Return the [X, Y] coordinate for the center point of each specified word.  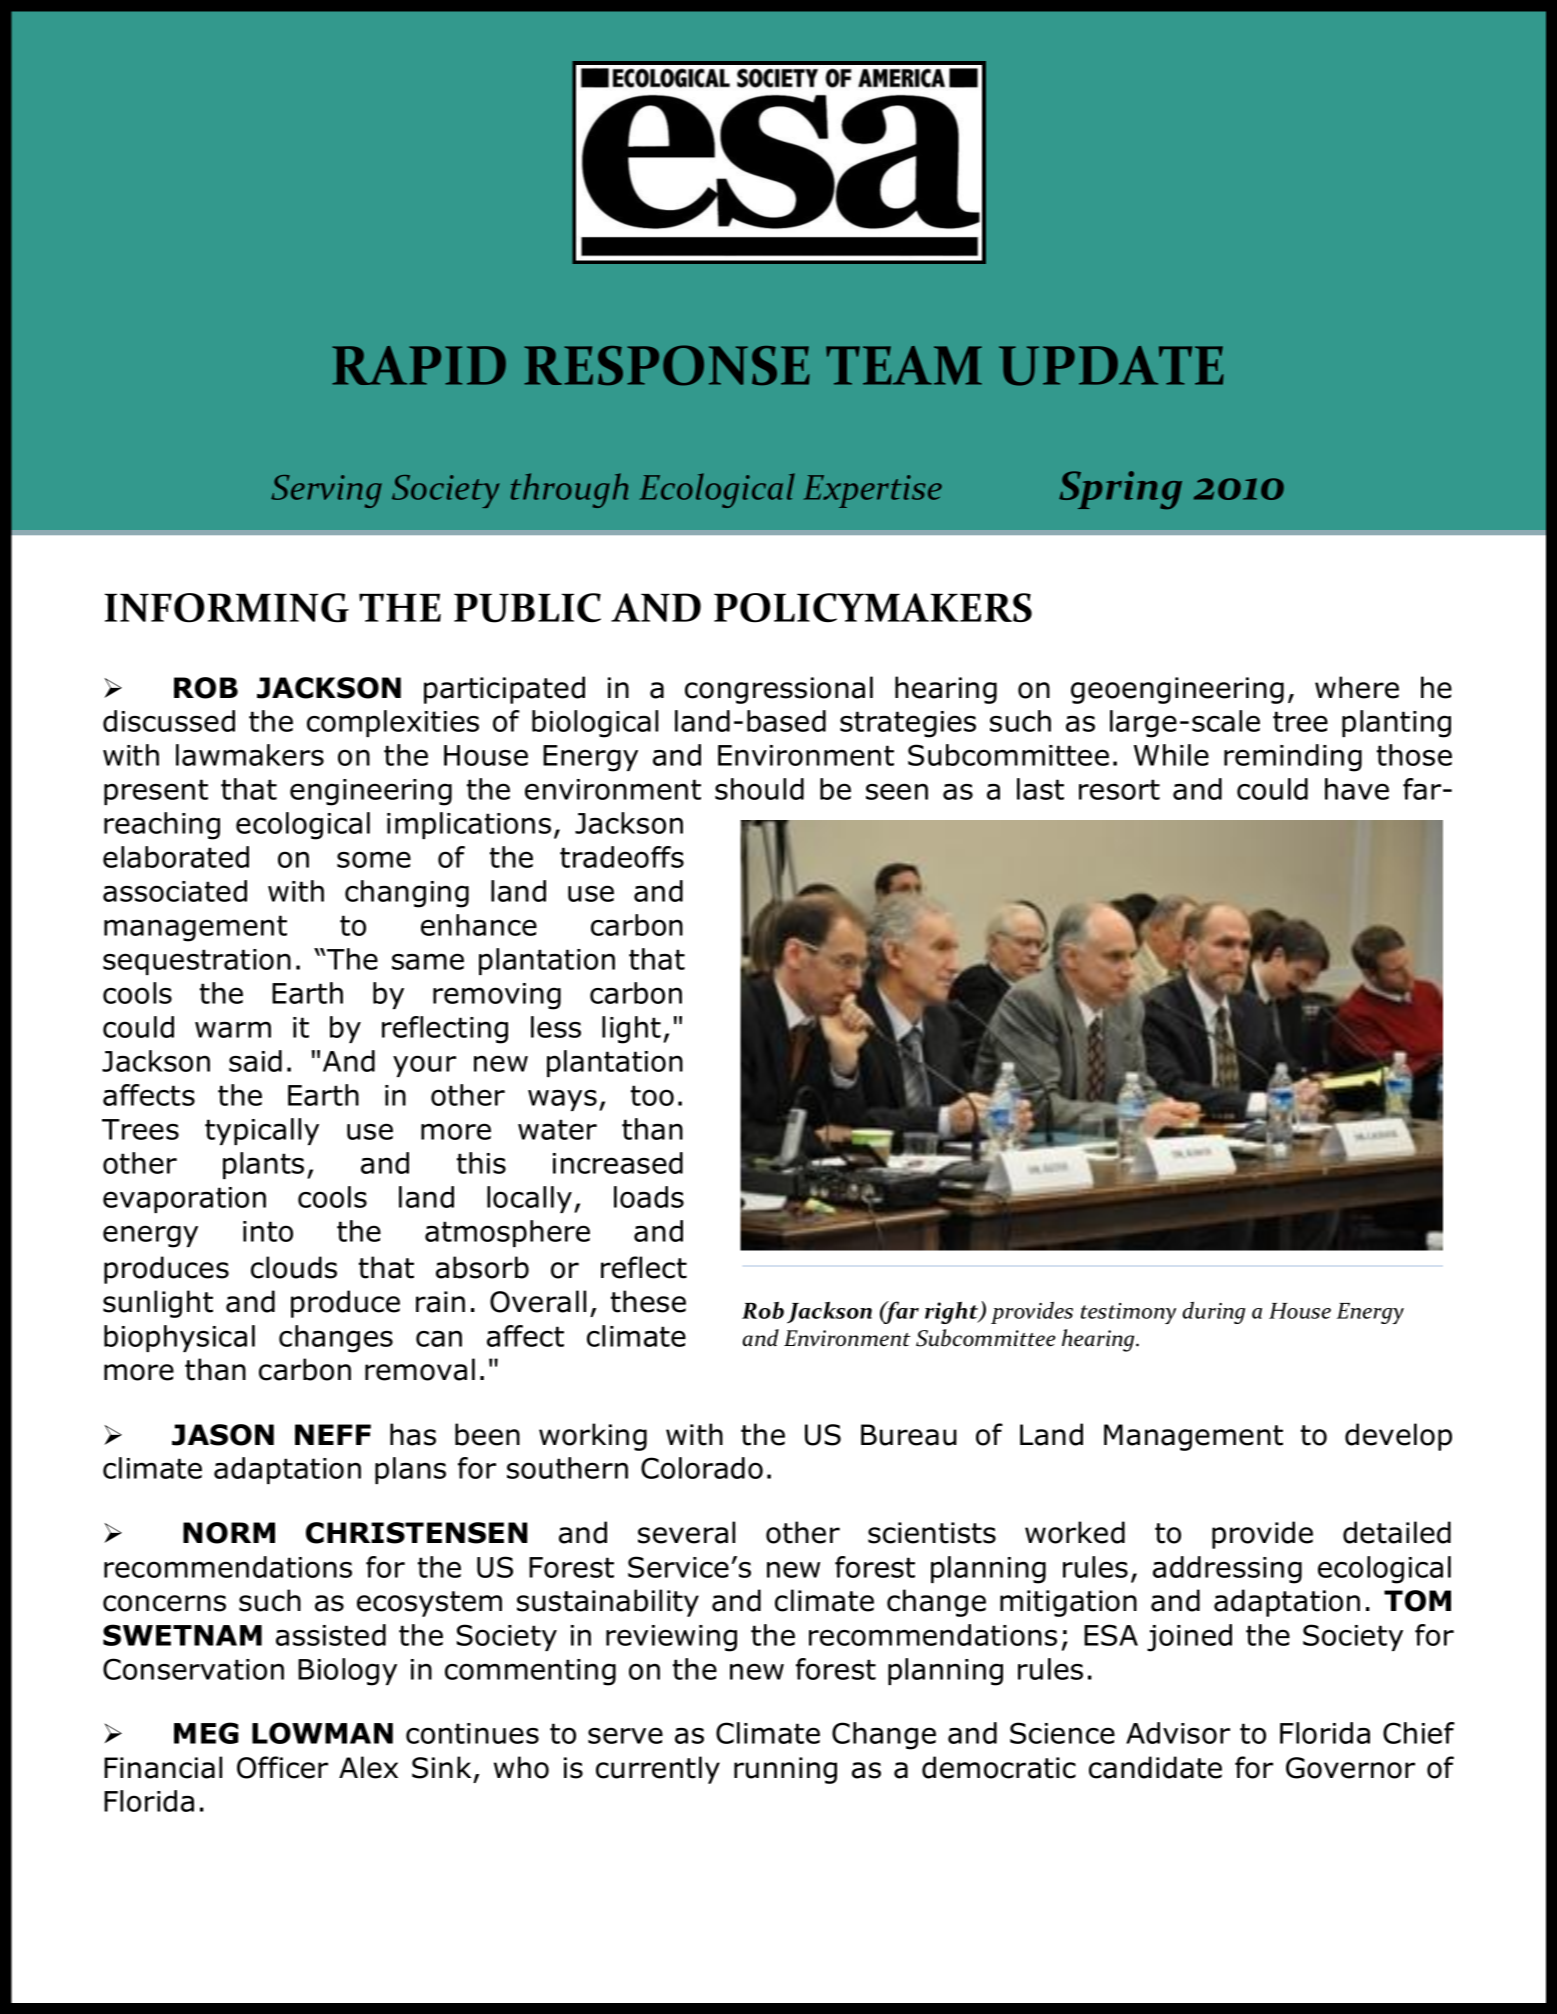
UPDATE [1111, 366]
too [652, 1095]
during [1214, 1312]
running [785, 1770]
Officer [282, 1767]
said [255, 1061]
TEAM [904, 365]
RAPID [419, 365]
